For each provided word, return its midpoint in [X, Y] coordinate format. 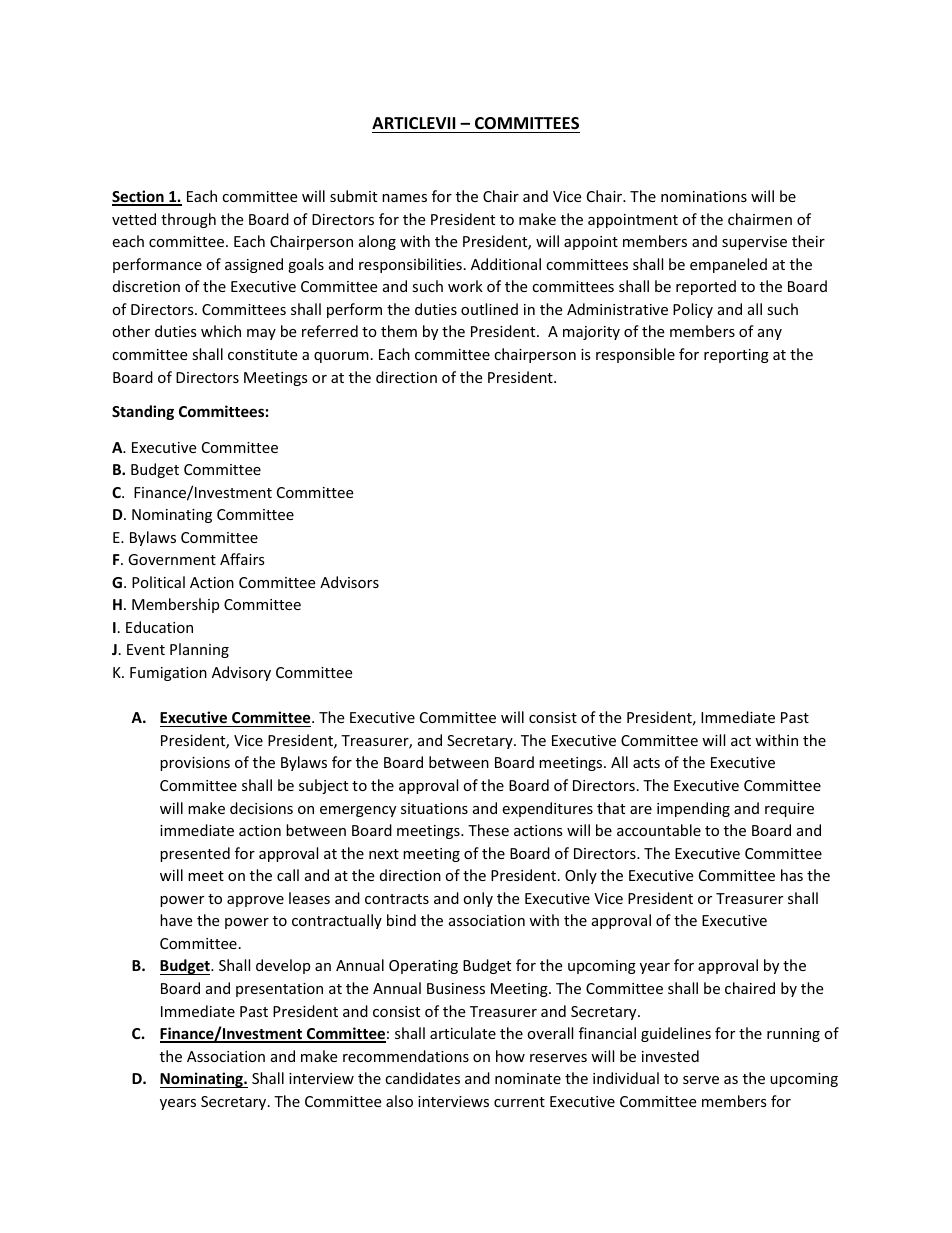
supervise [754, 243]
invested [670, 1056]
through [188, 220]
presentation [279, 990]
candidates [422, 1078]
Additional [506, 264]
